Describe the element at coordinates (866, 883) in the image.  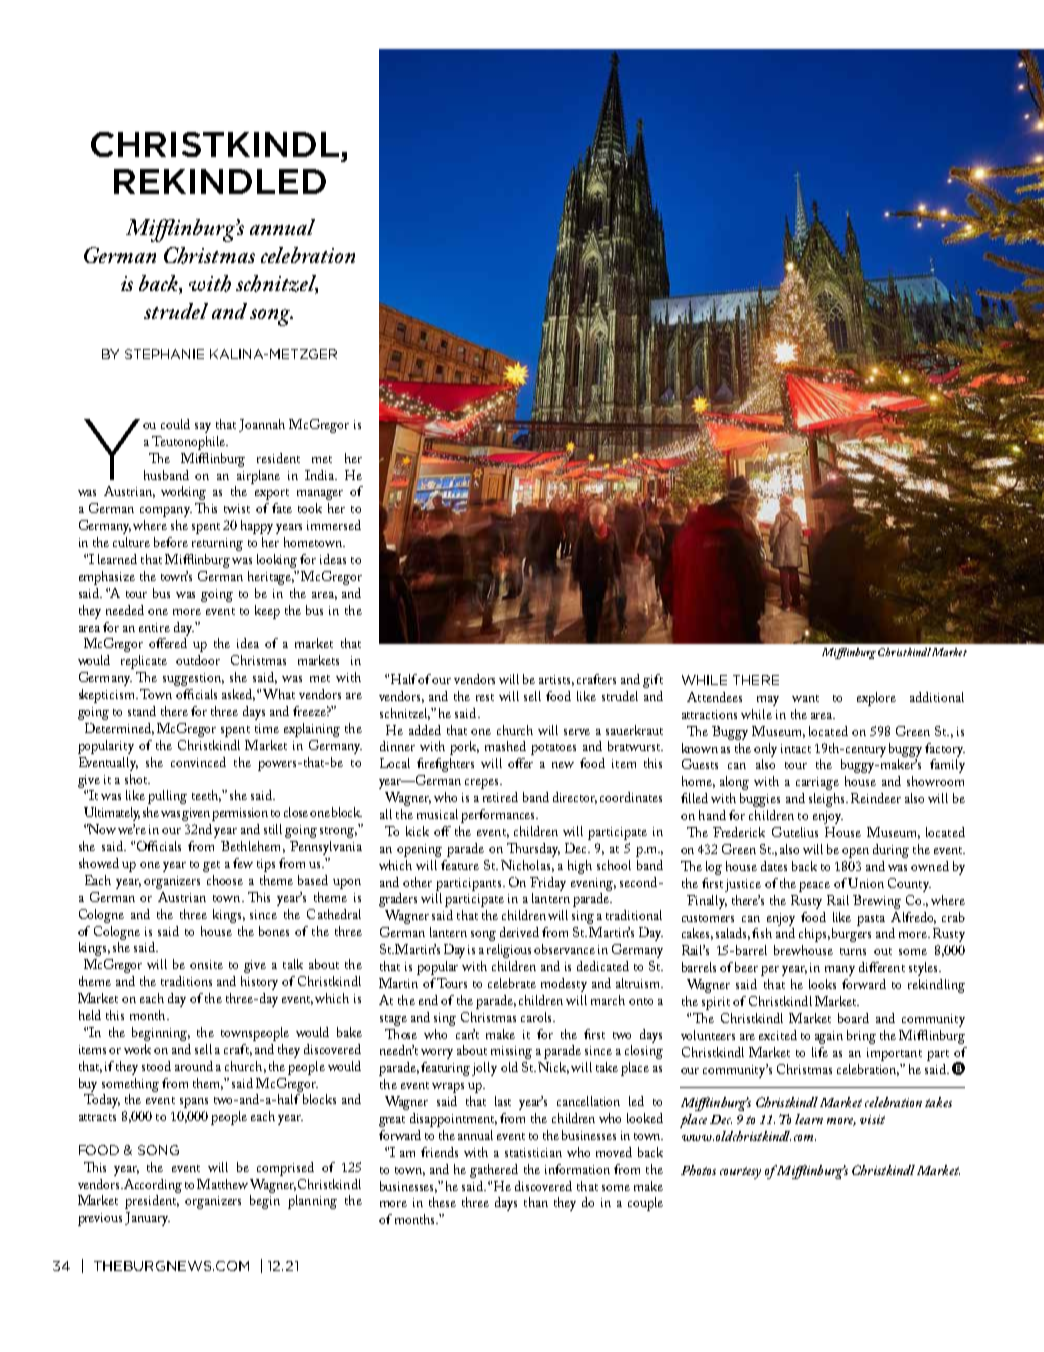
I see `Union` at that location.
